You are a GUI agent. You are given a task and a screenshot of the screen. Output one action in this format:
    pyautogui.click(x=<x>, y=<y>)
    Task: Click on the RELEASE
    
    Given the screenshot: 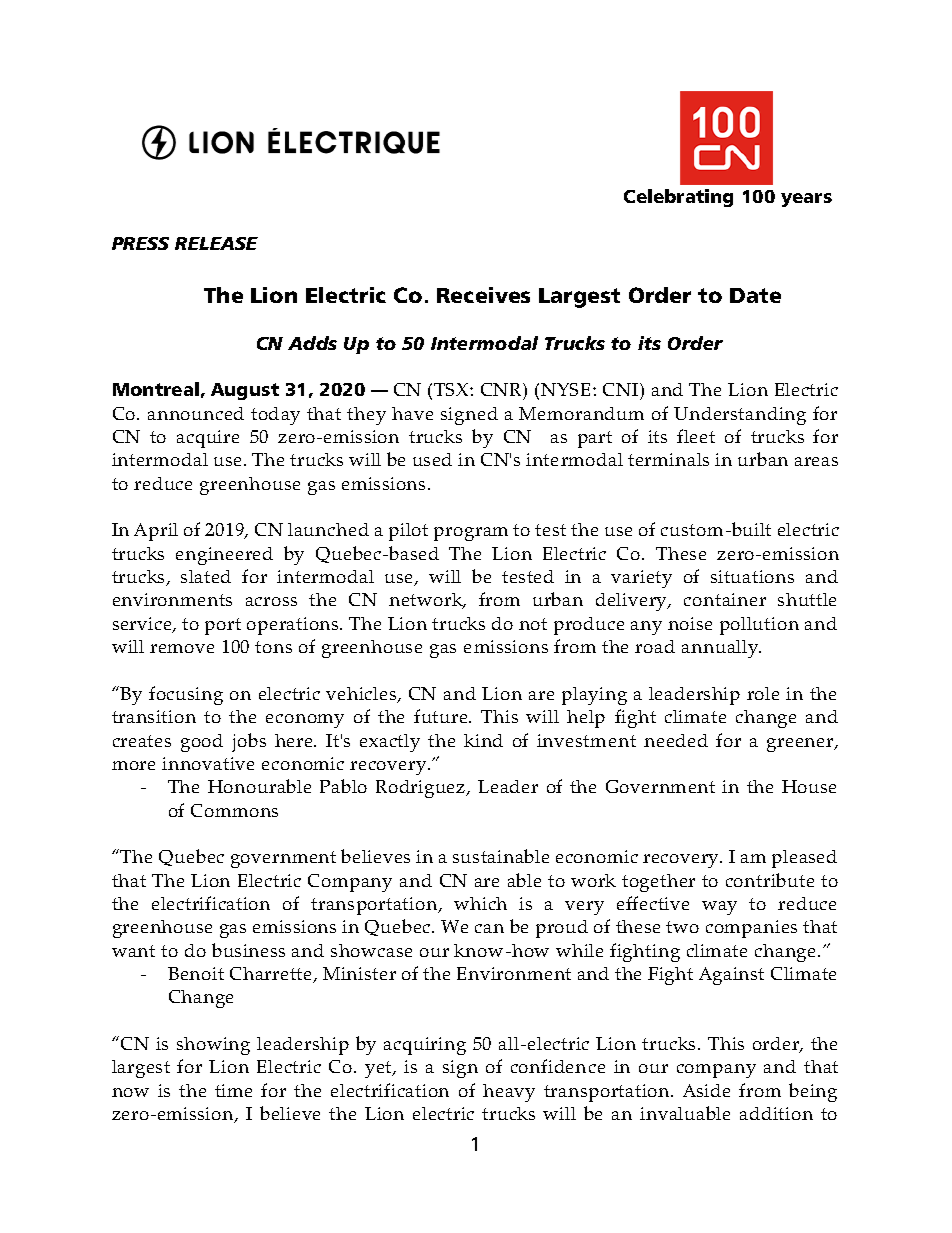 What is the action you would take?
    pyautogui.click(x=216, y=243)
